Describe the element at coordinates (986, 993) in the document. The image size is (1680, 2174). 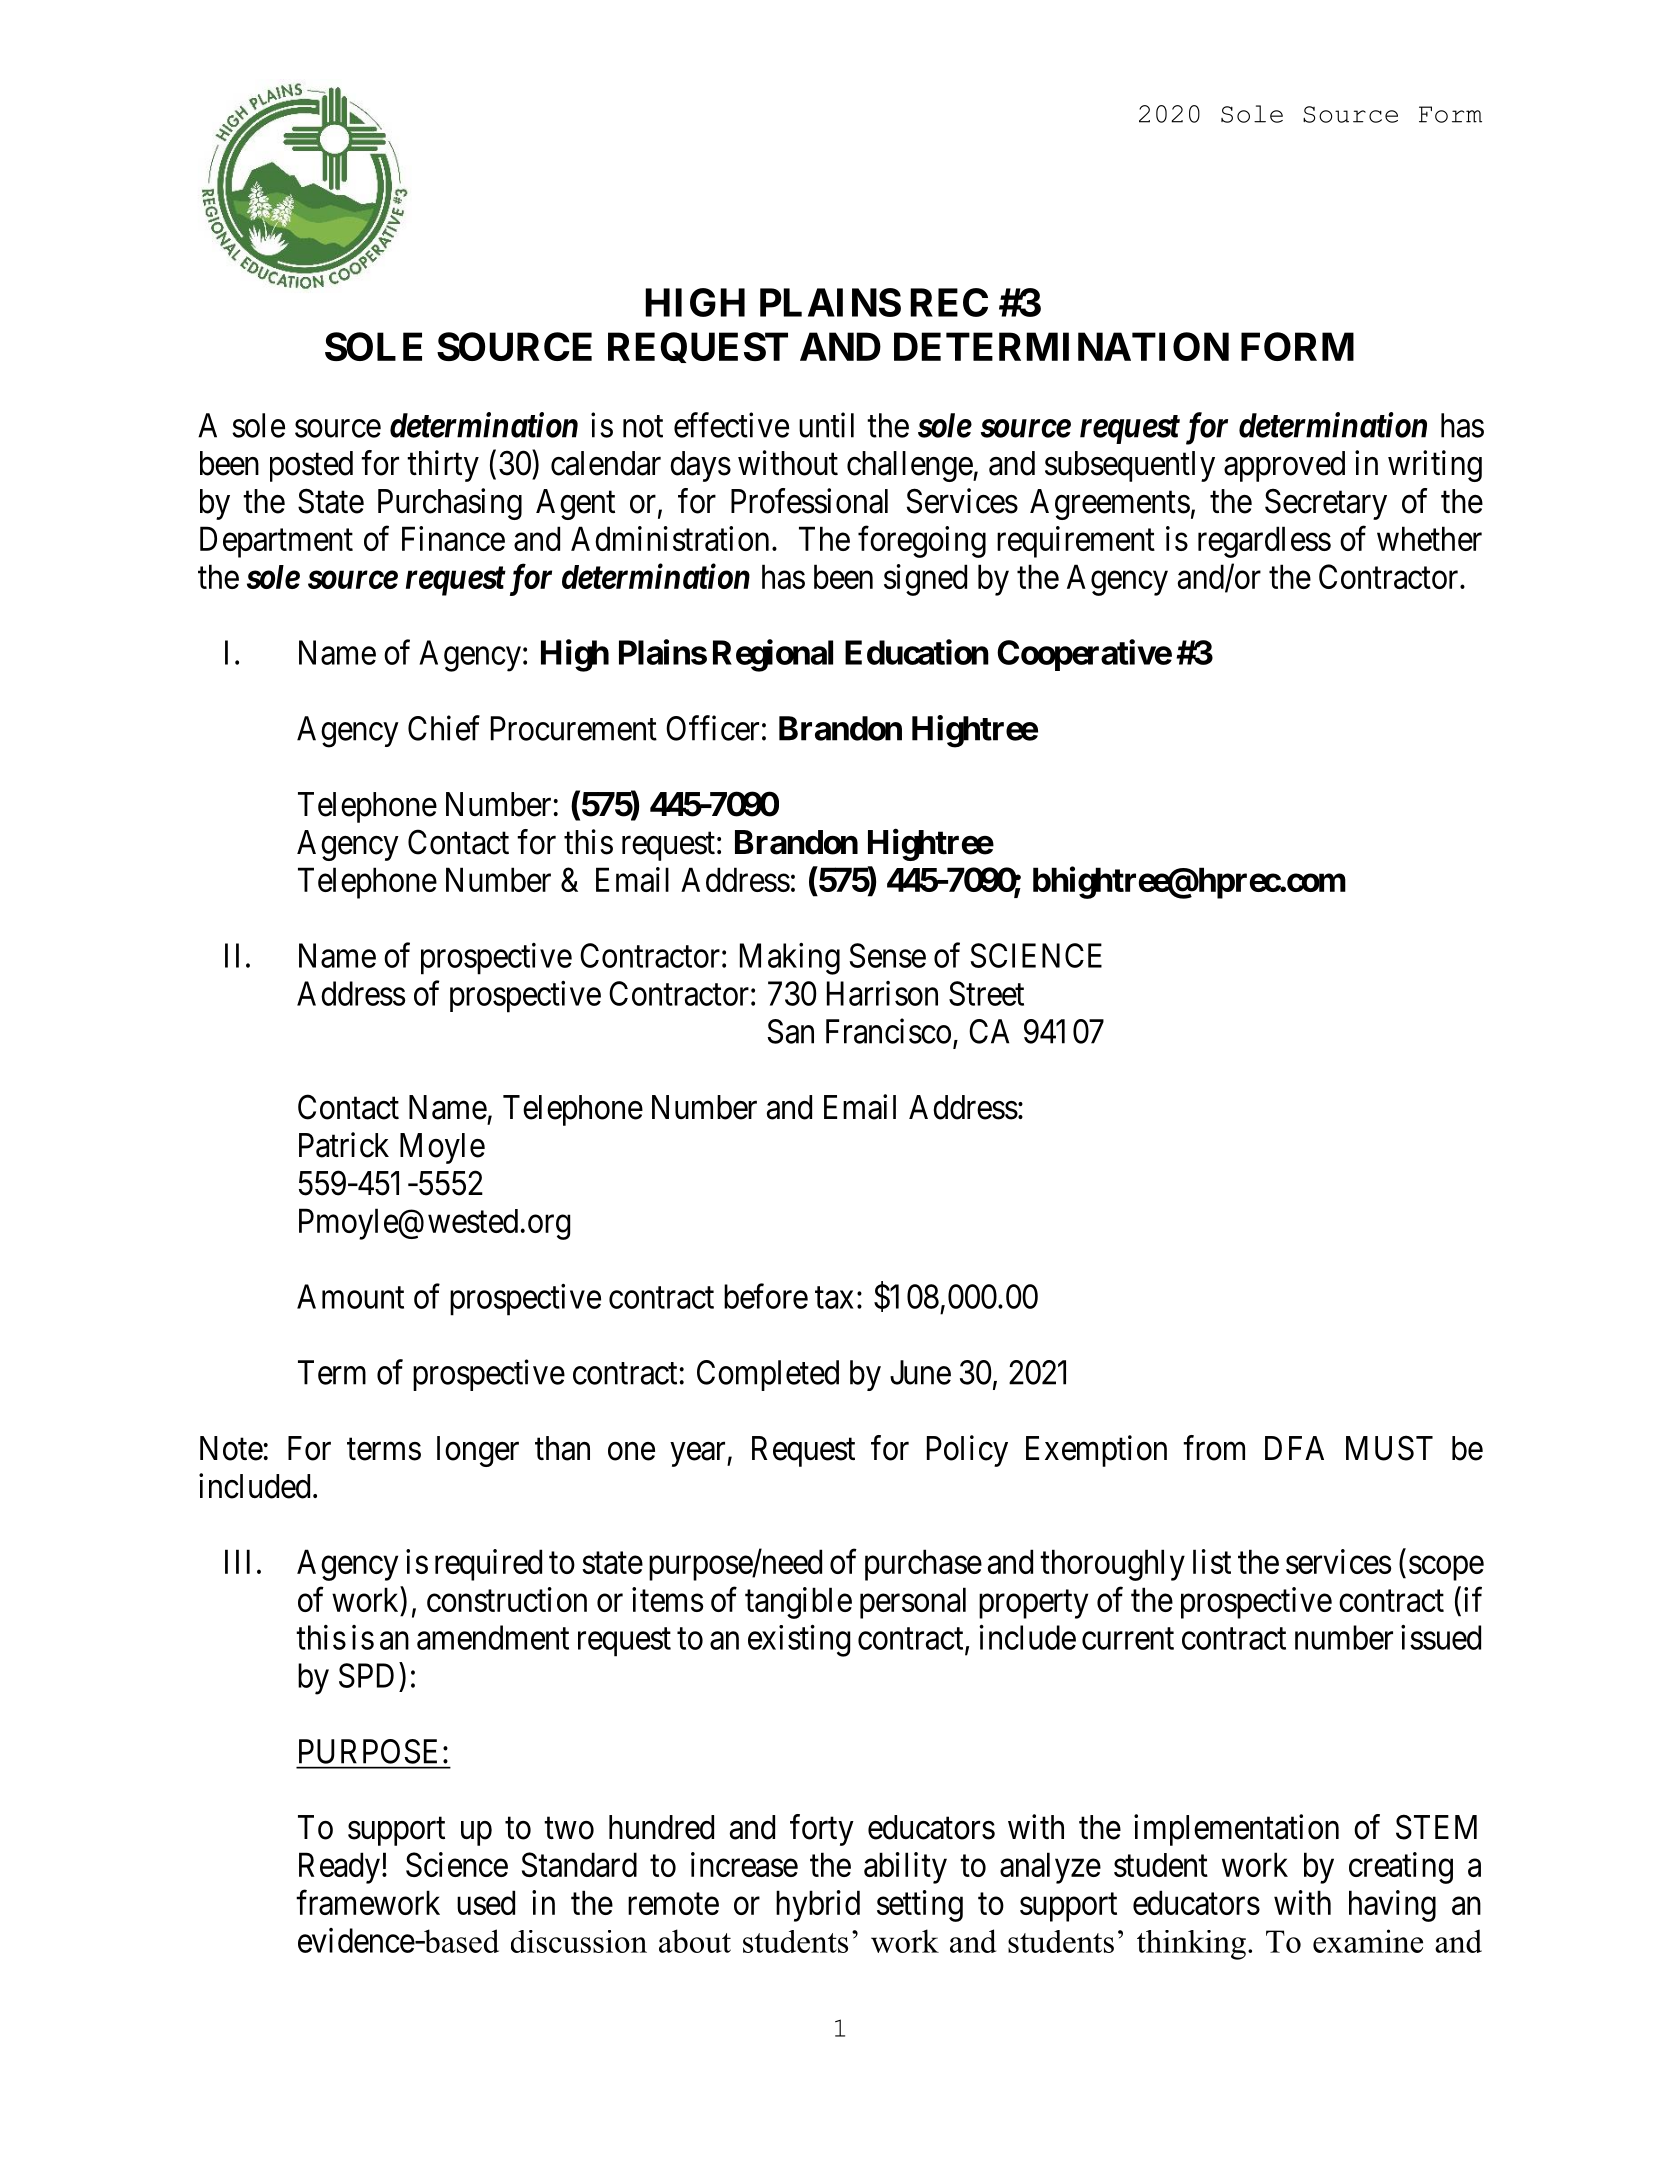
I see `Street` at that location.
